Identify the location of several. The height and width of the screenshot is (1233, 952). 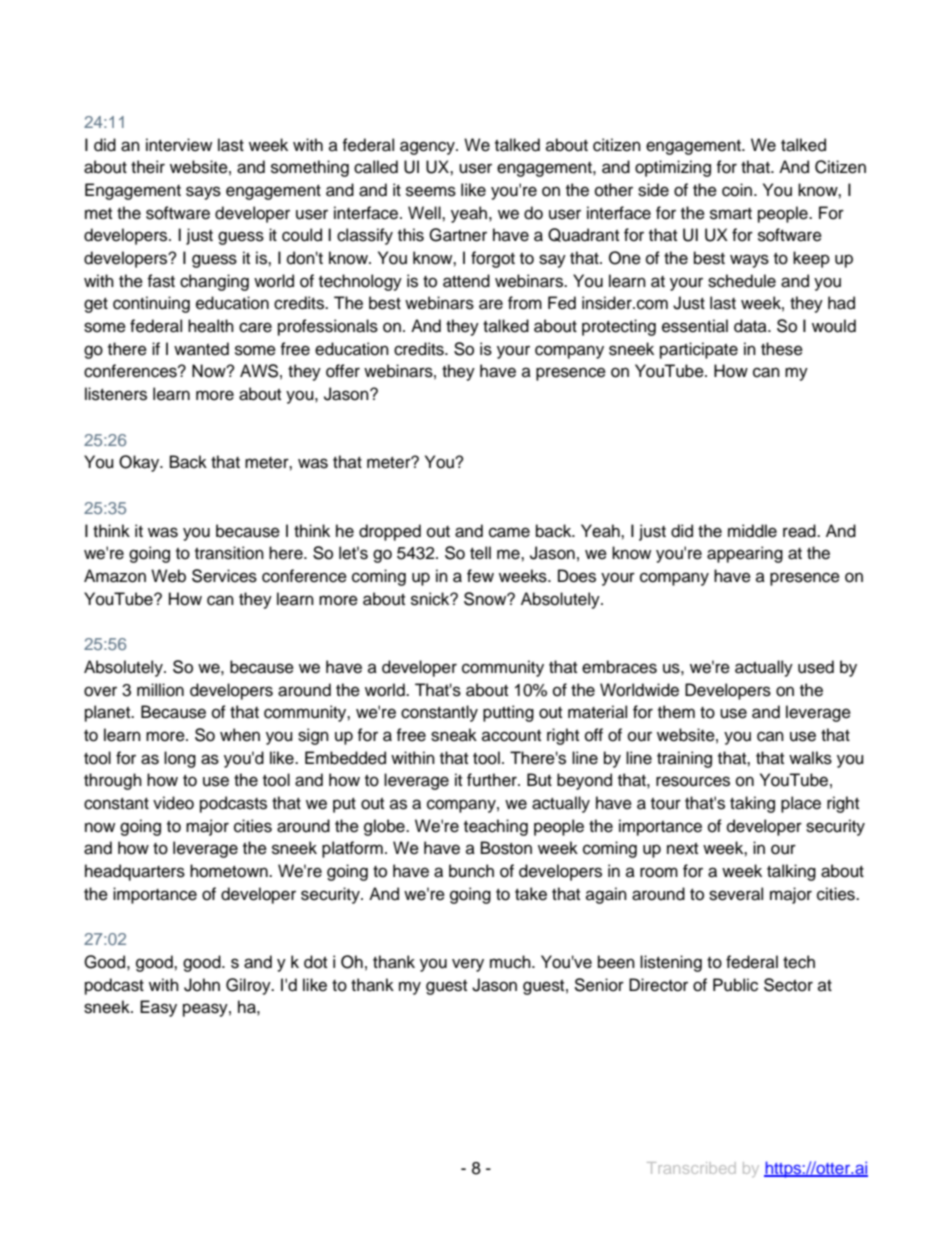
(736, 894).
